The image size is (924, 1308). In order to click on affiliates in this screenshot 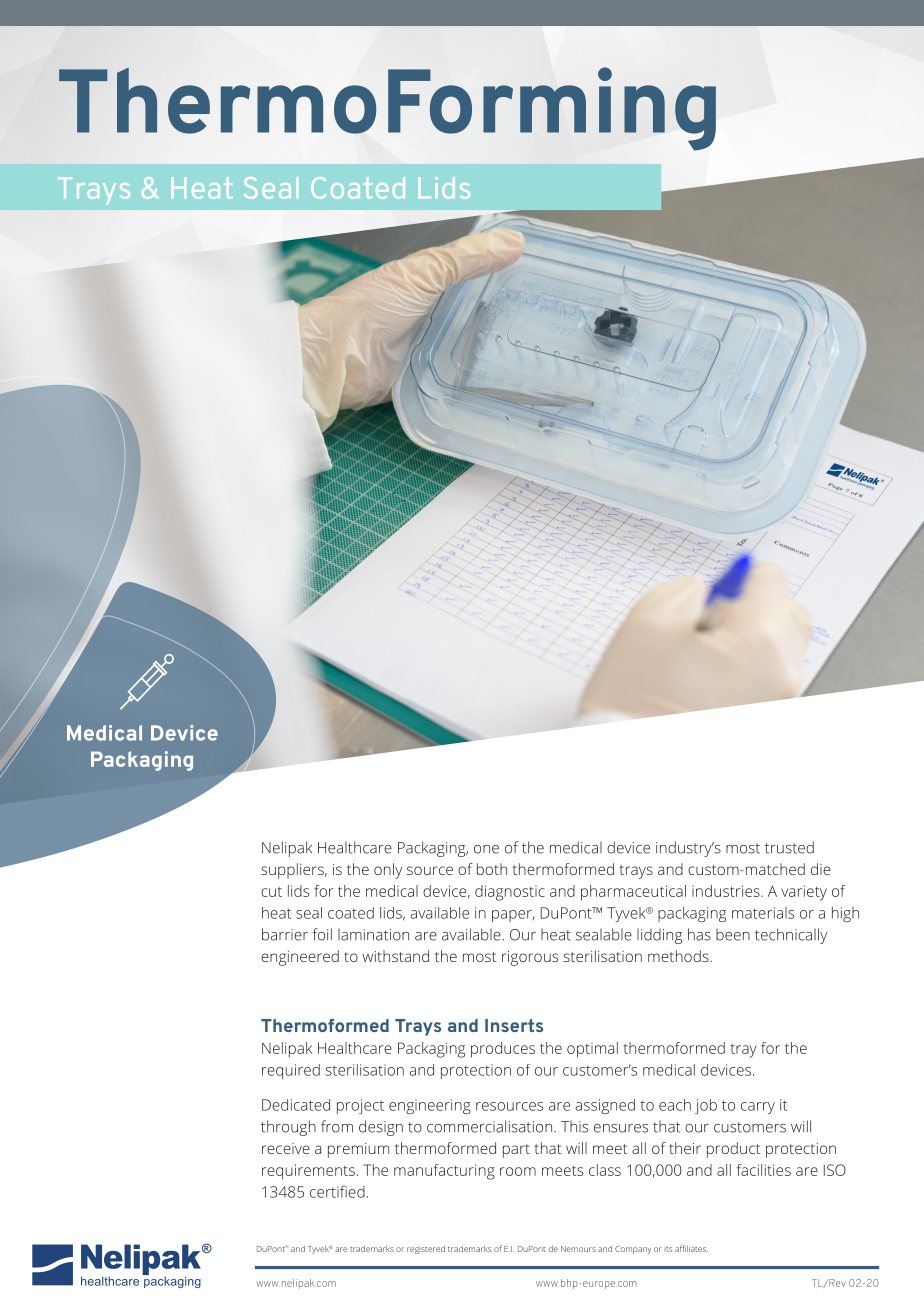, I will do `click(691, 1248)`.
